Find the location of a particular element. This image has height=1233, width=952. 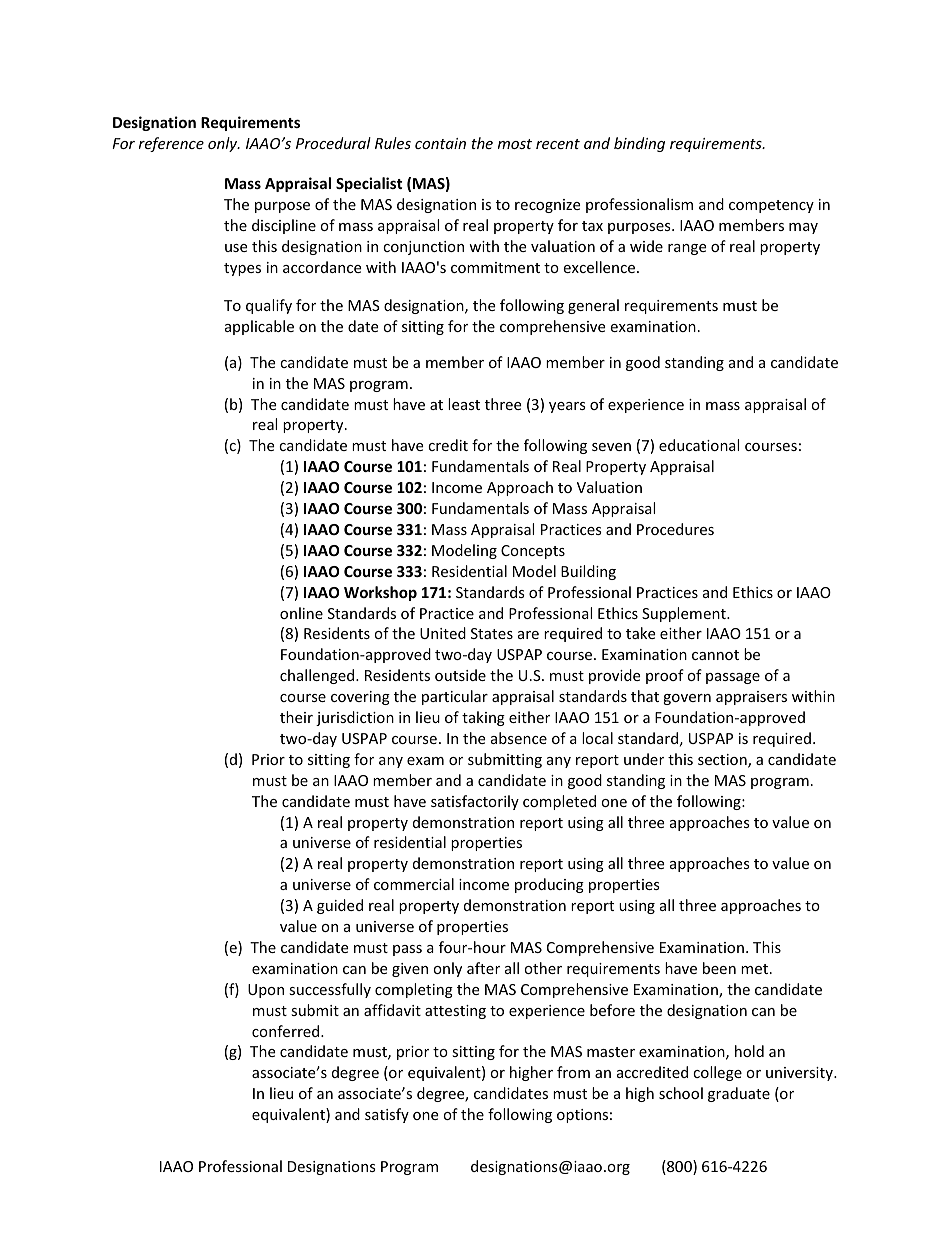

graduate is located at coordinates (739, 1094).
